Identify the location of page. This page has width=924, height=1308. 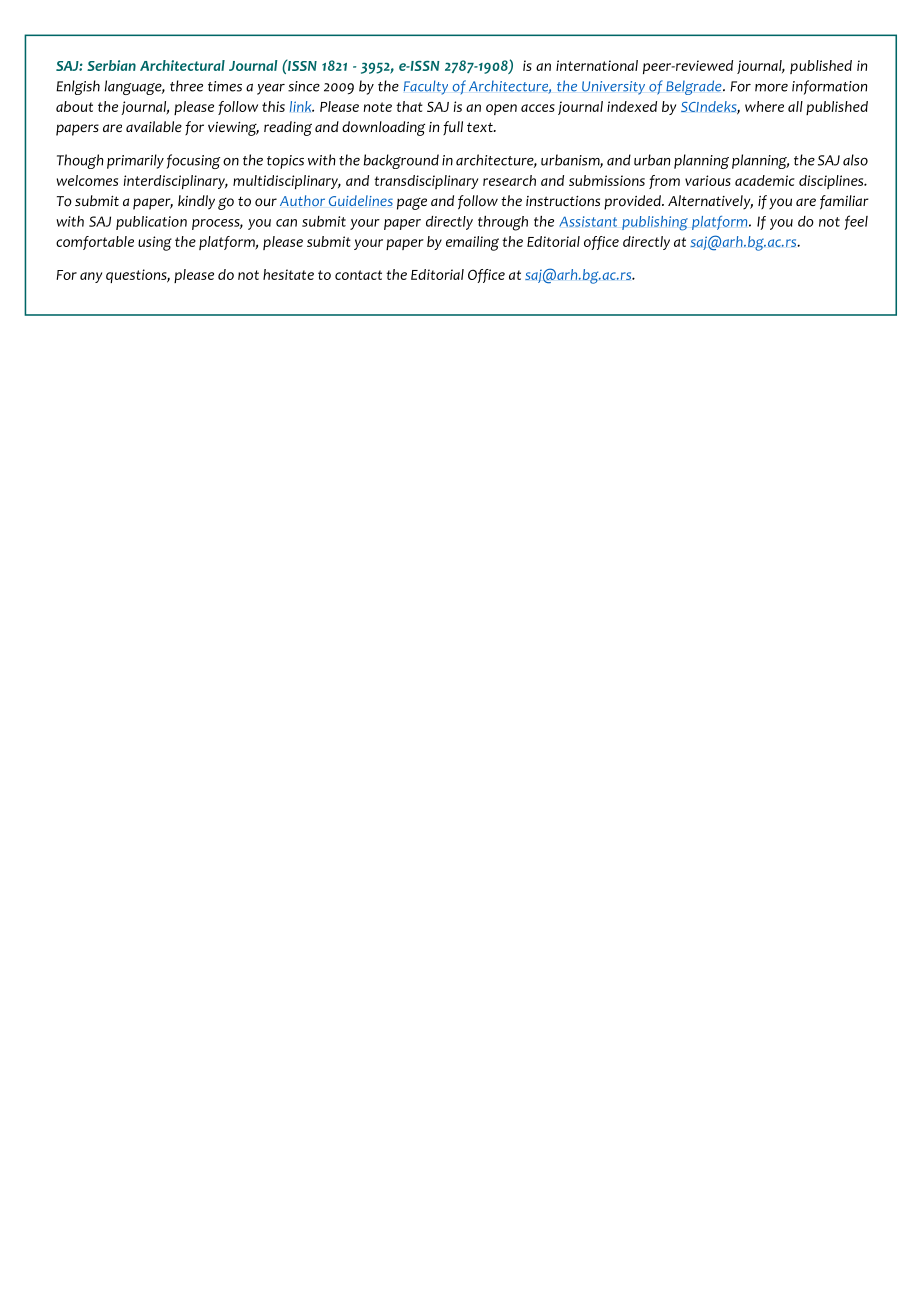
(412, 204).
